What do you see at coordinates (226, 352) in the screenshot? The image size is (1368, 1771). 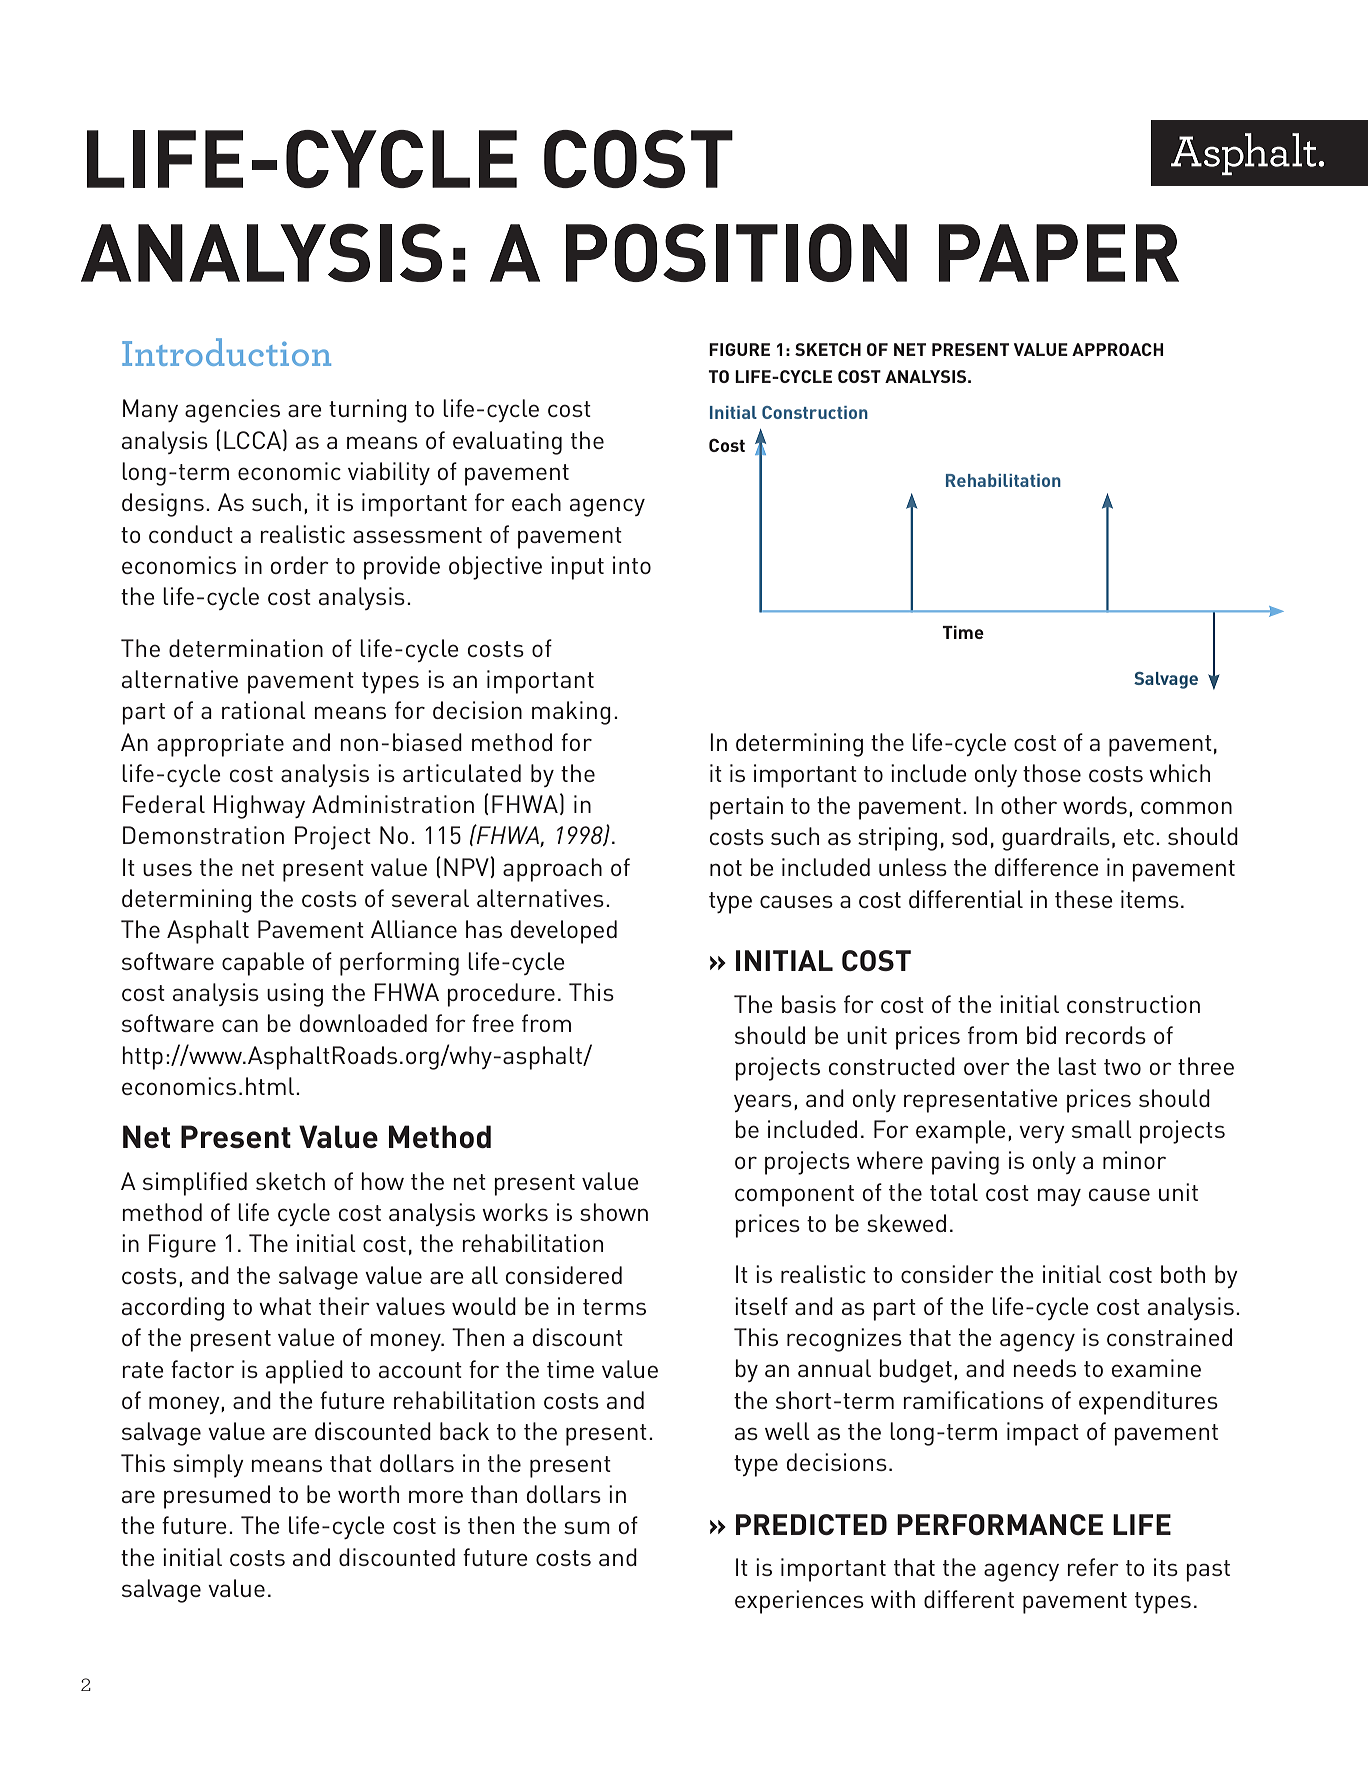 I see `Introduction` at bounding box center [226, 352].
